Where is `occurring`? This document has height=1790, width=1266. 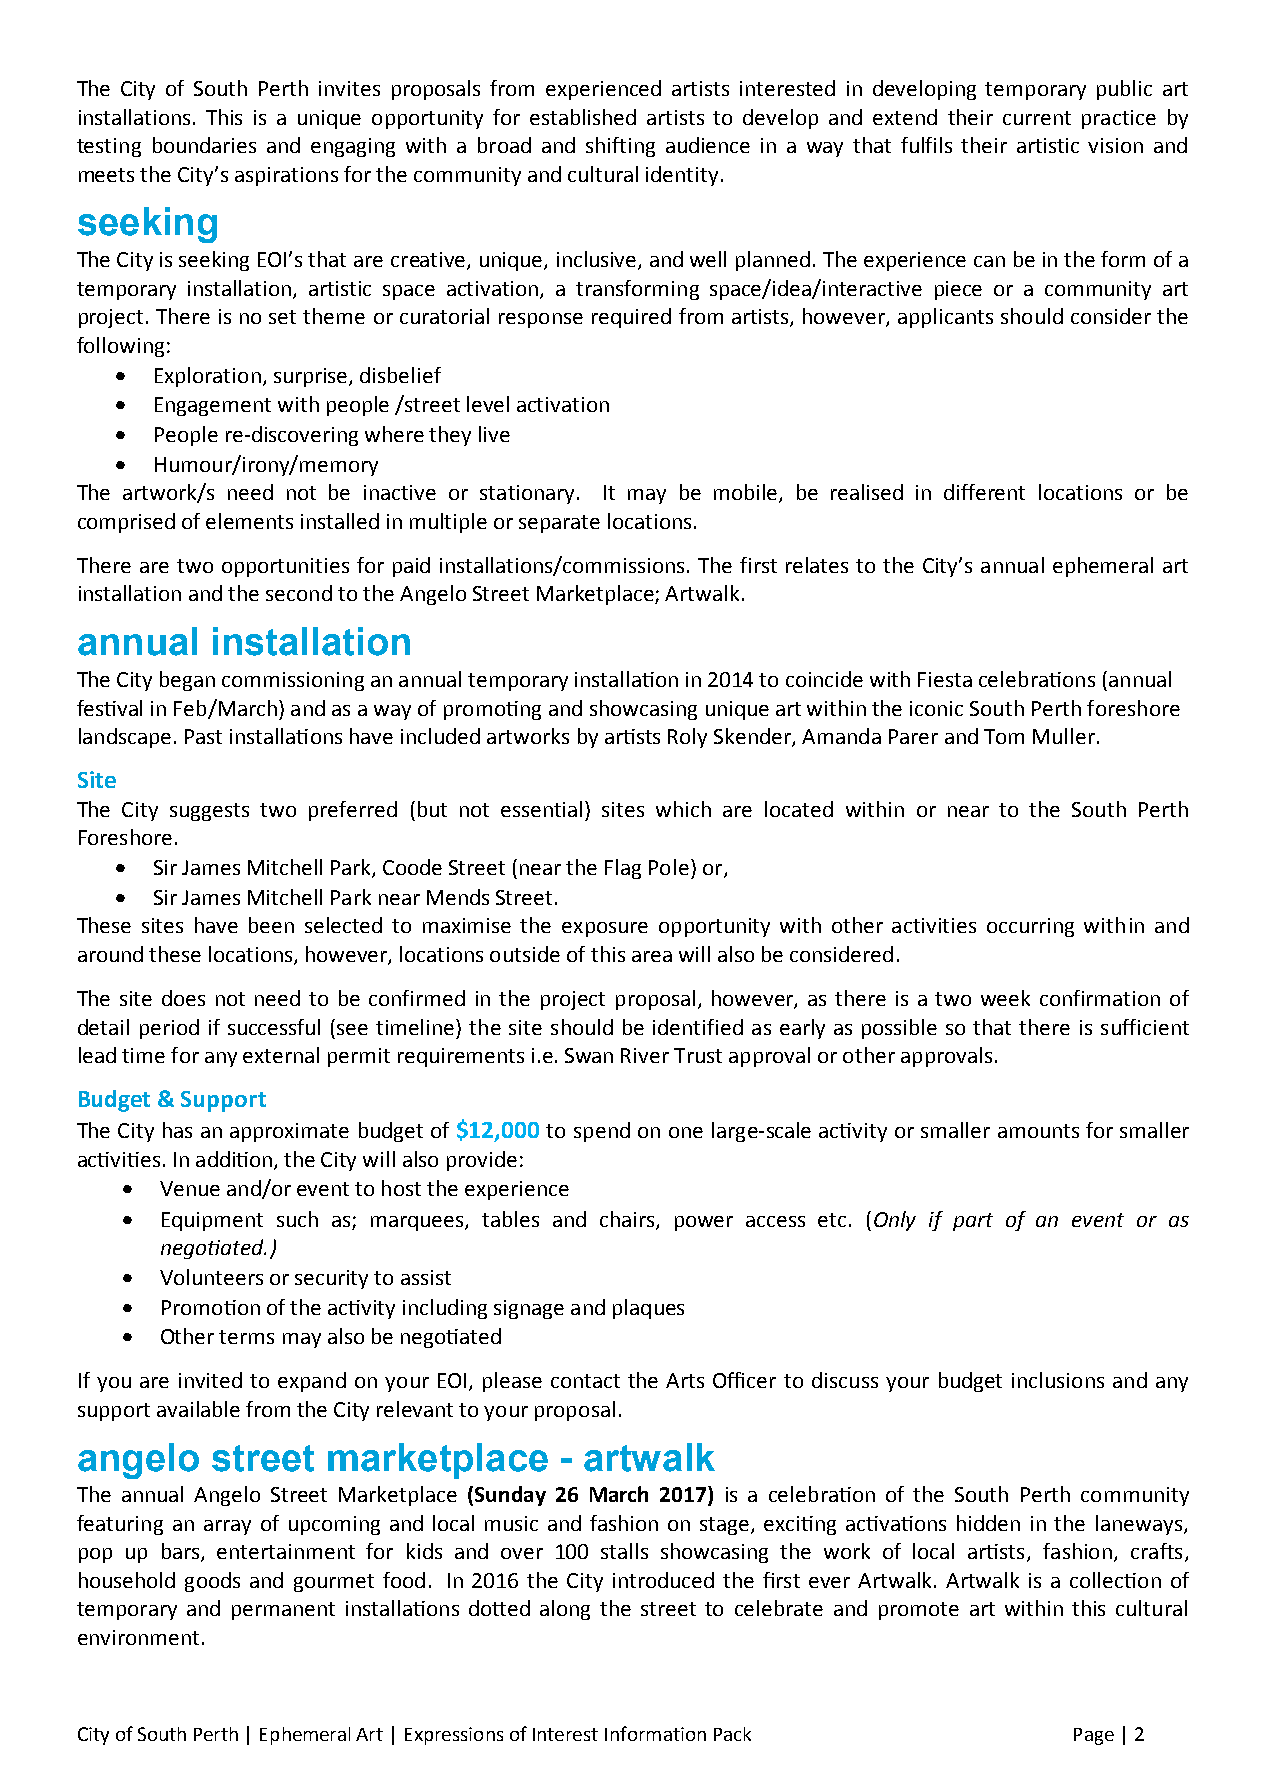 occurring is located at coordinates (1030, 927).
